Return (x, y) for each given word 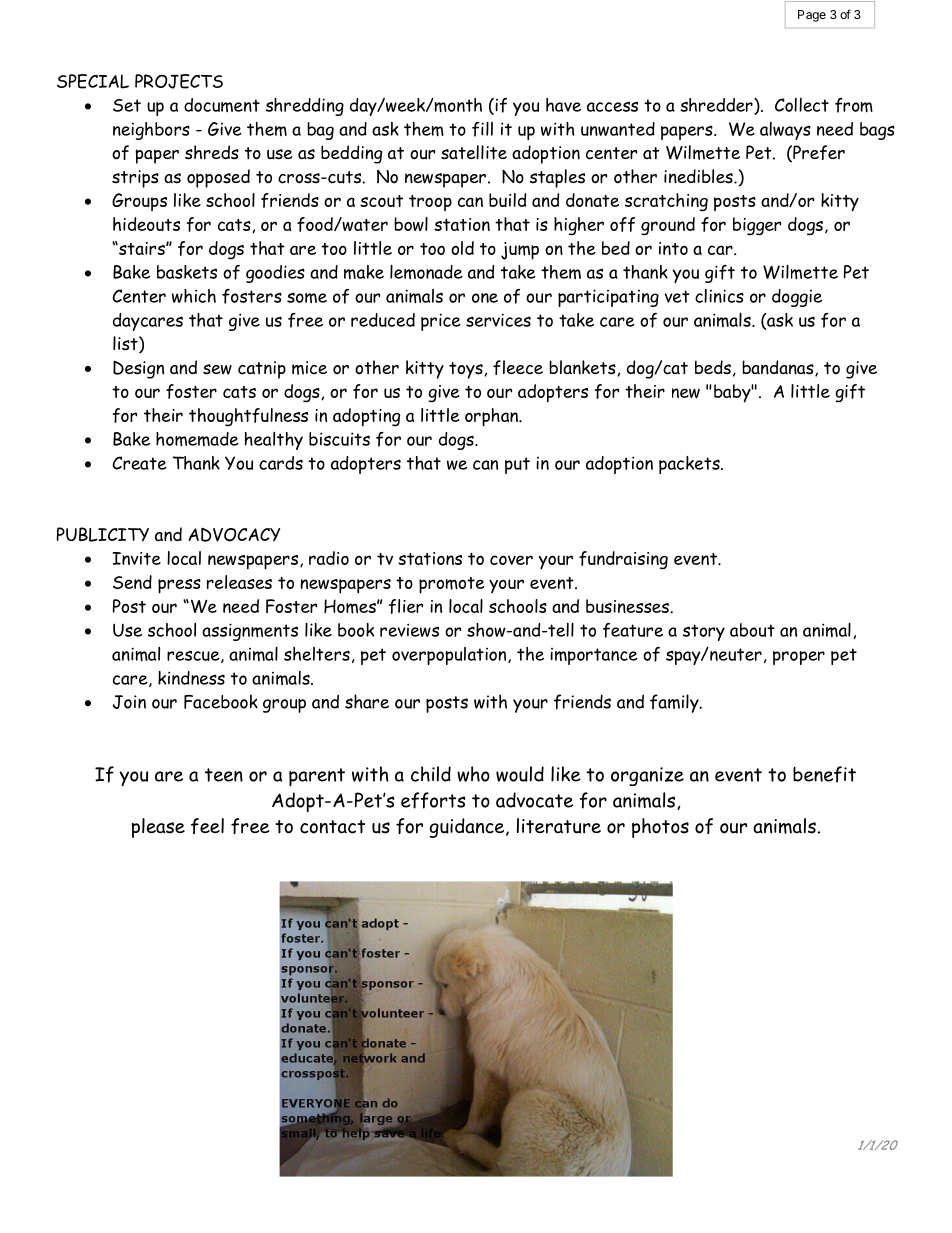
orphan (492, 417)
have (563, 105)
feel (207, 826)
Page (812, 16)
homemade (197, 439)
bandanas (779, 368)
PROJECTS (179, 81)
